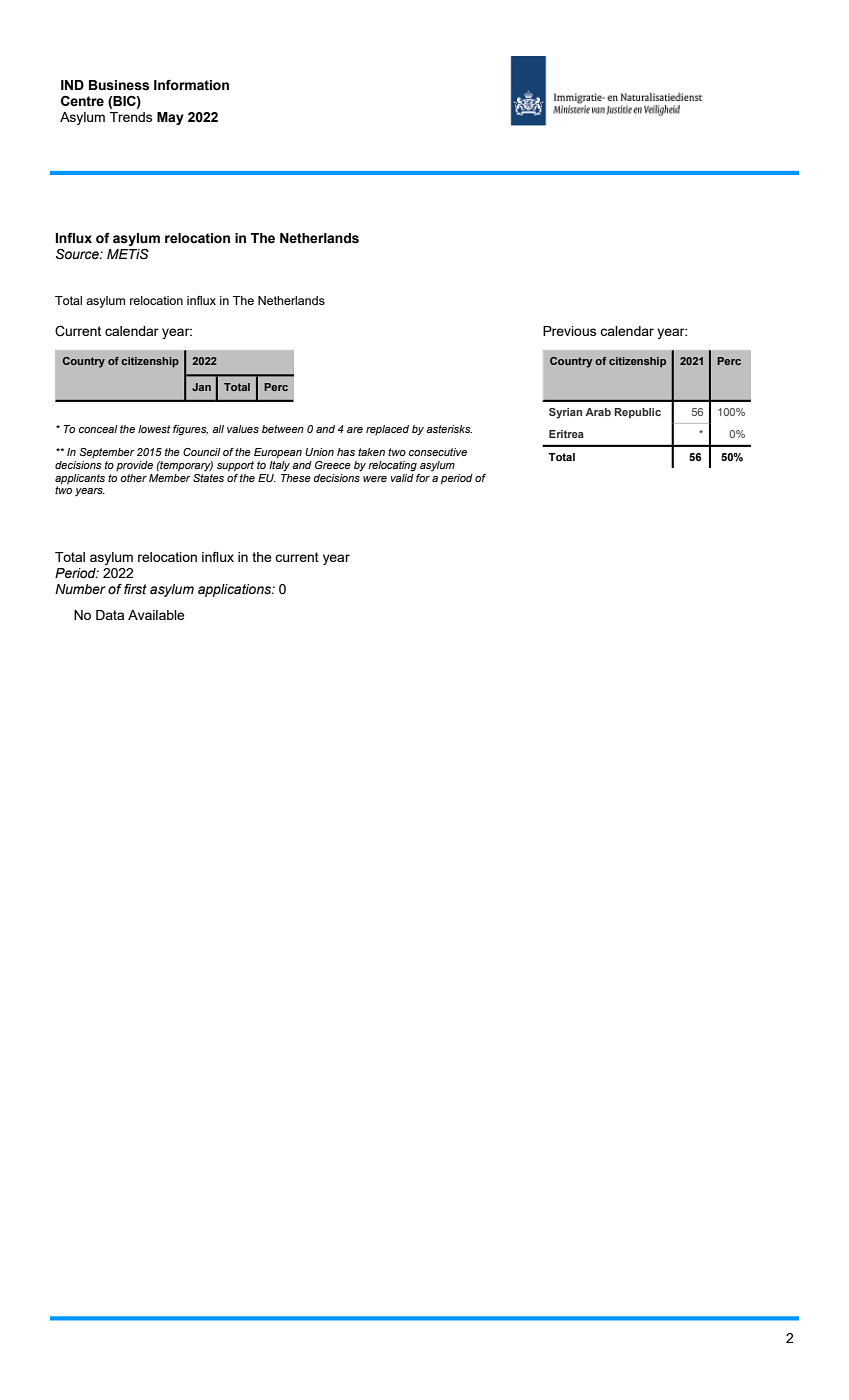 This screenshot has width=849, height=1400. Describe the element at coordinates (355, 430) in the screenshot. I see `are` at that location.
